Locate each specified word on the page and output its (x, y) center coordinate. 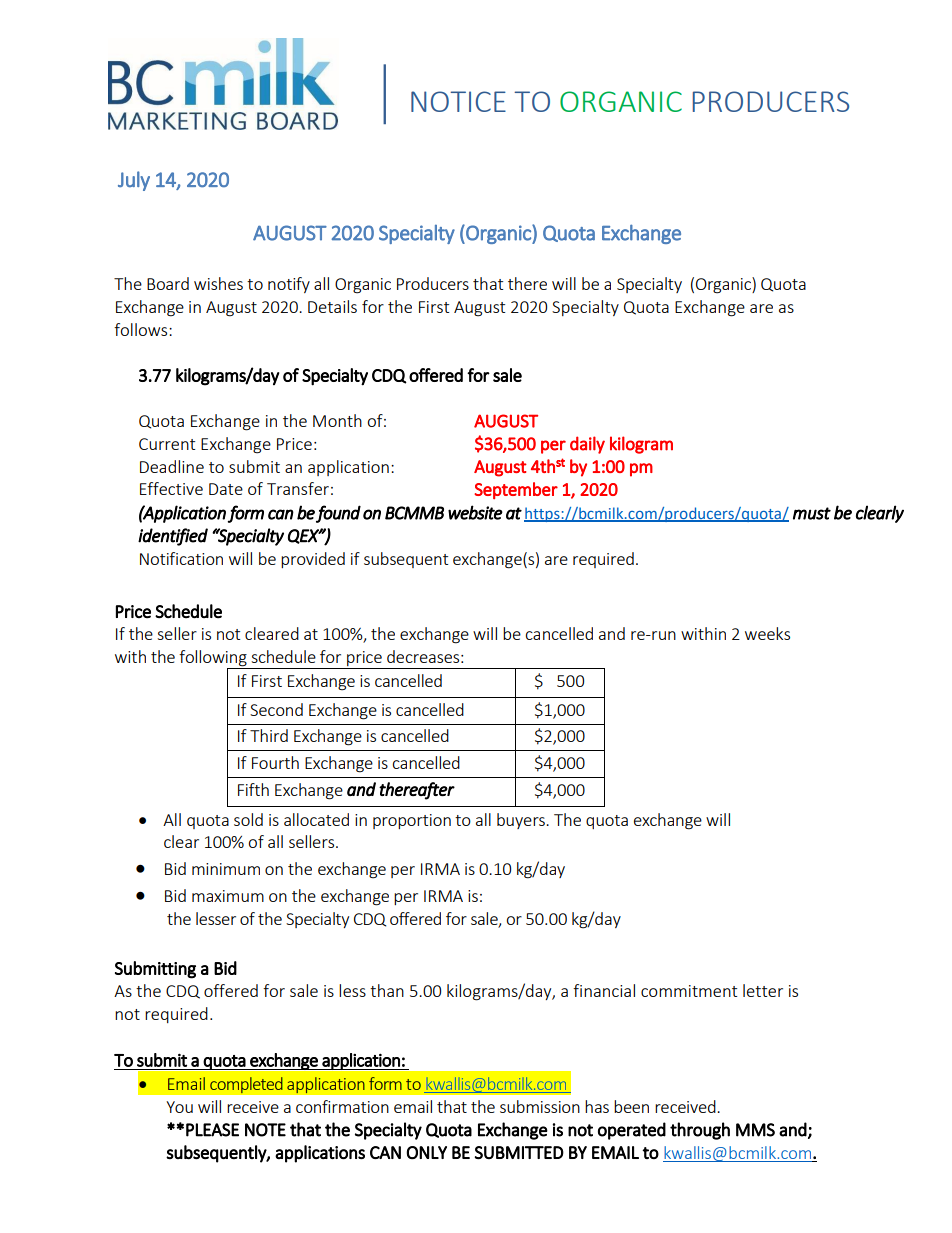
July (134, 181)
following (214, 659)
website (475, 512)
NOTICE (458, 101)
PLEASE (212, 1130)
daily (587, 445)
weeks (767, 633)
